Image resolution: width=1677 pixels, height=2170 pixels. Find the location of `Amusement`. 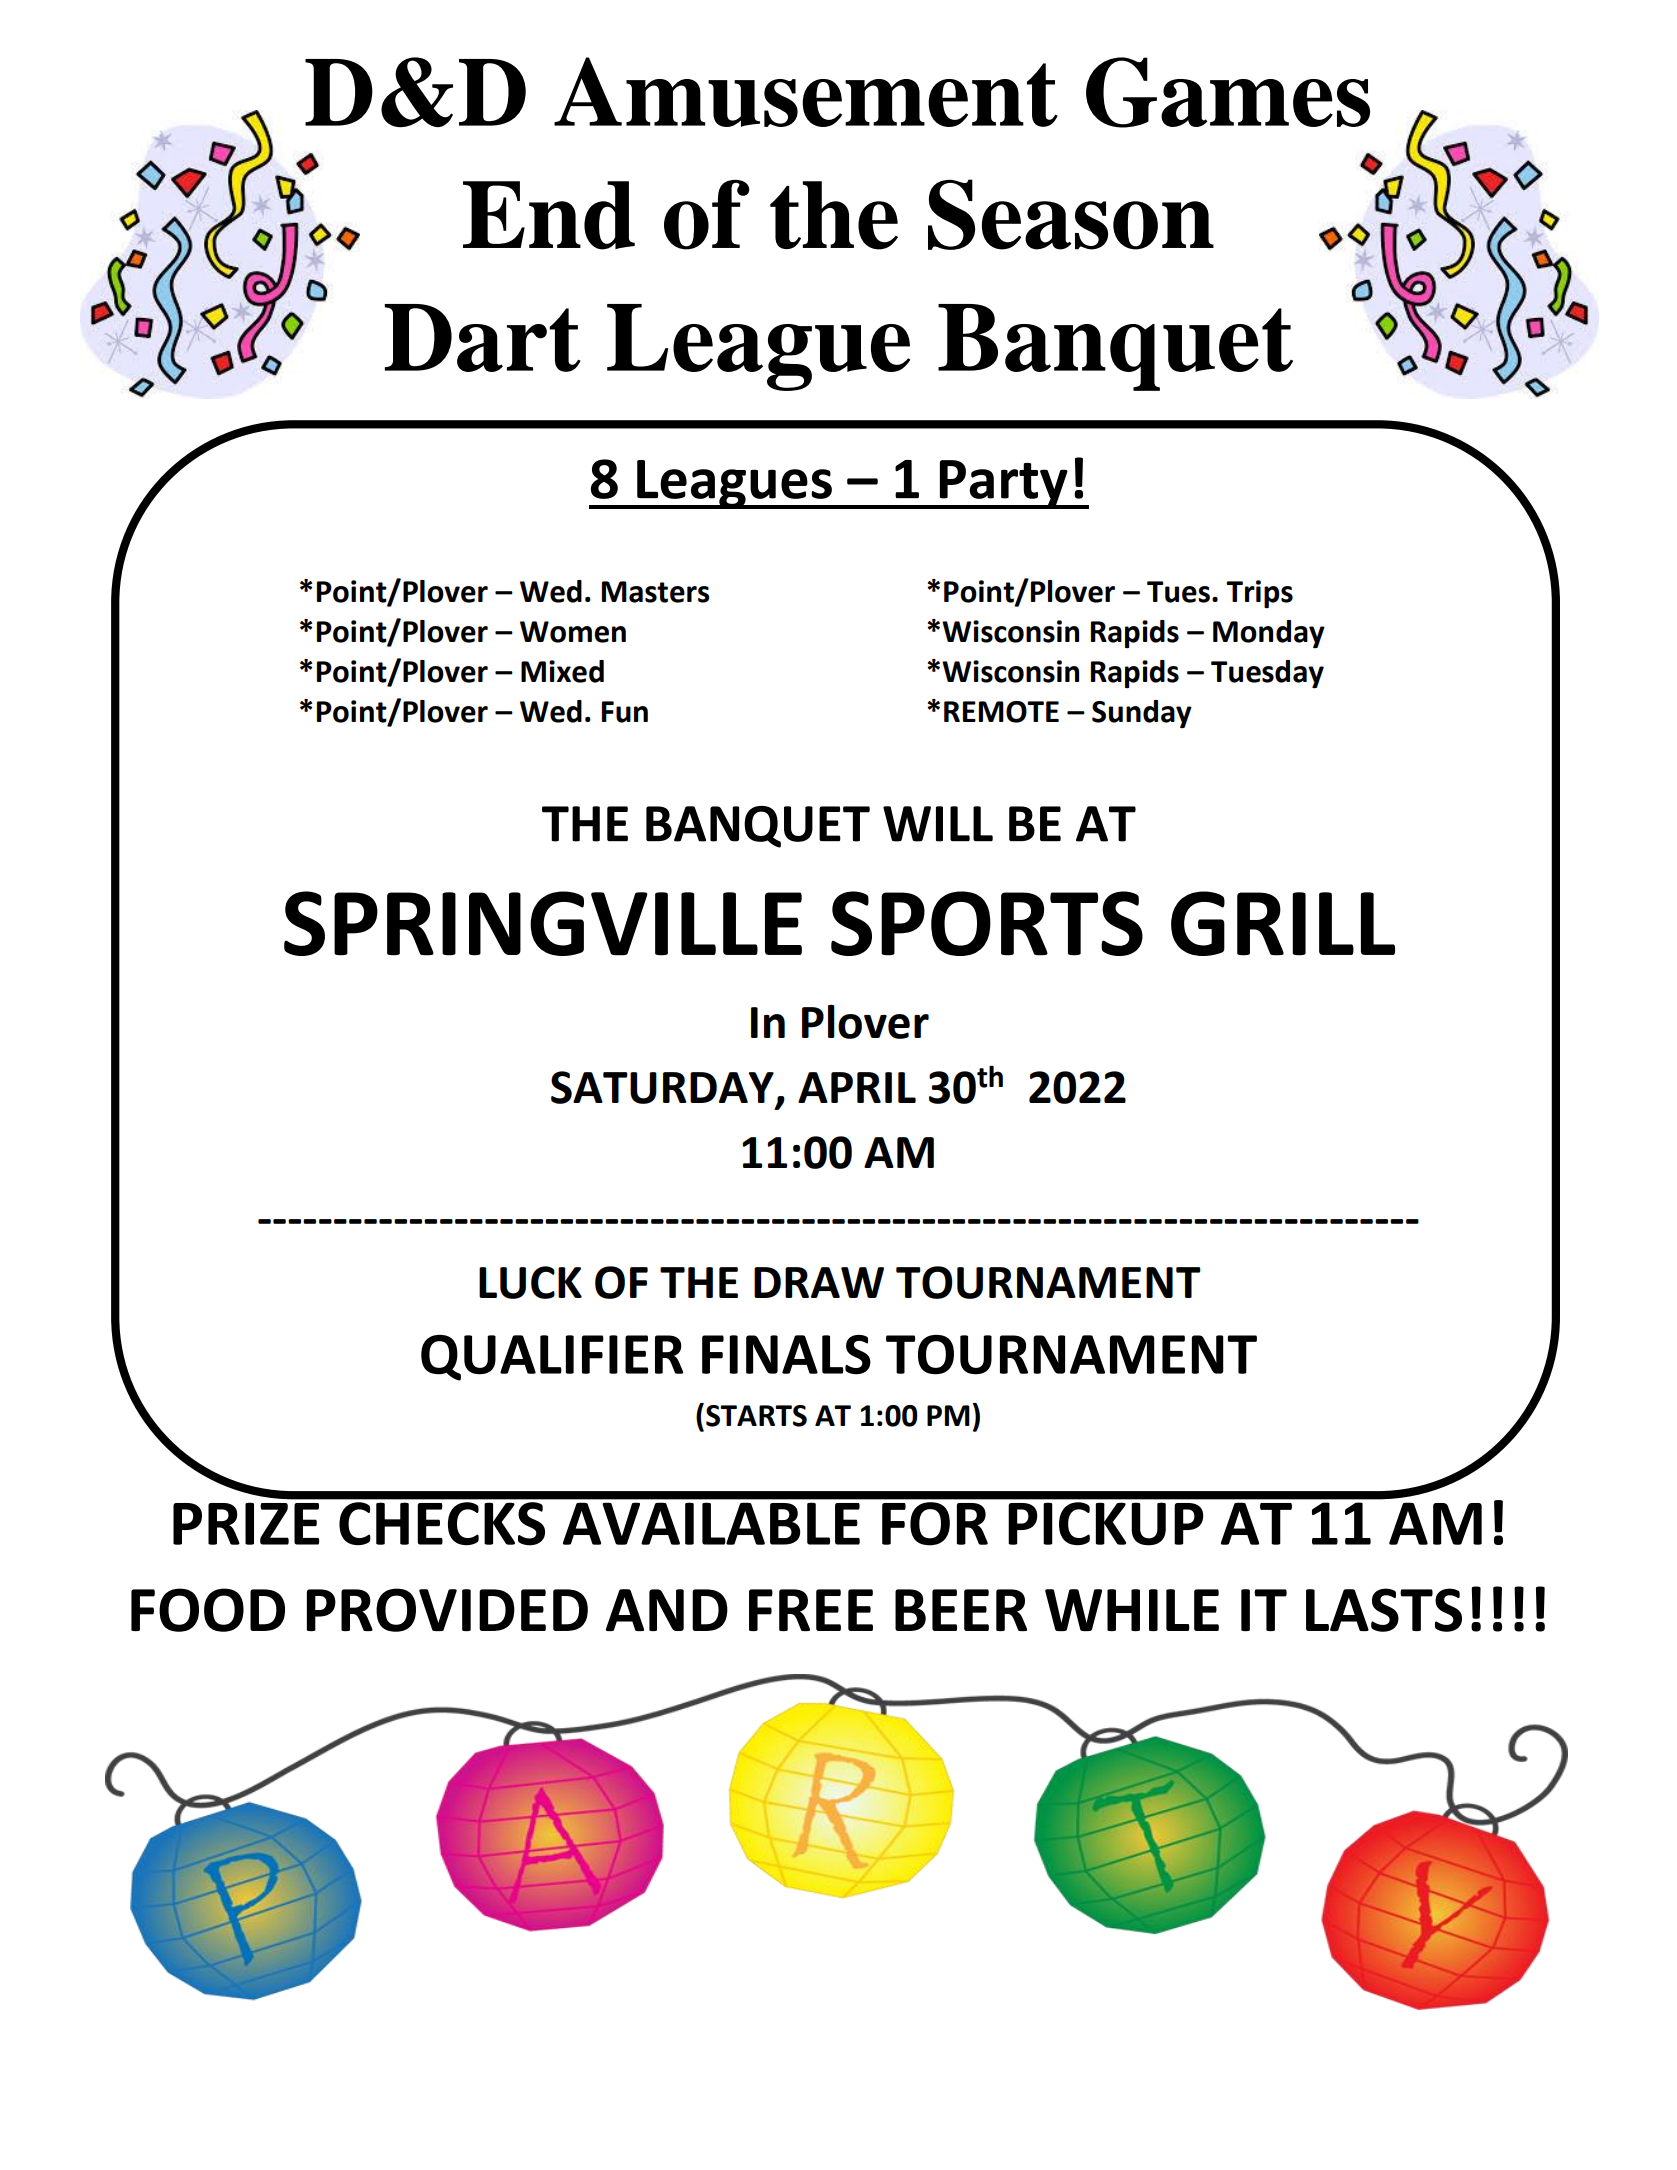

Amusement is located at coordinates (806, 92).
